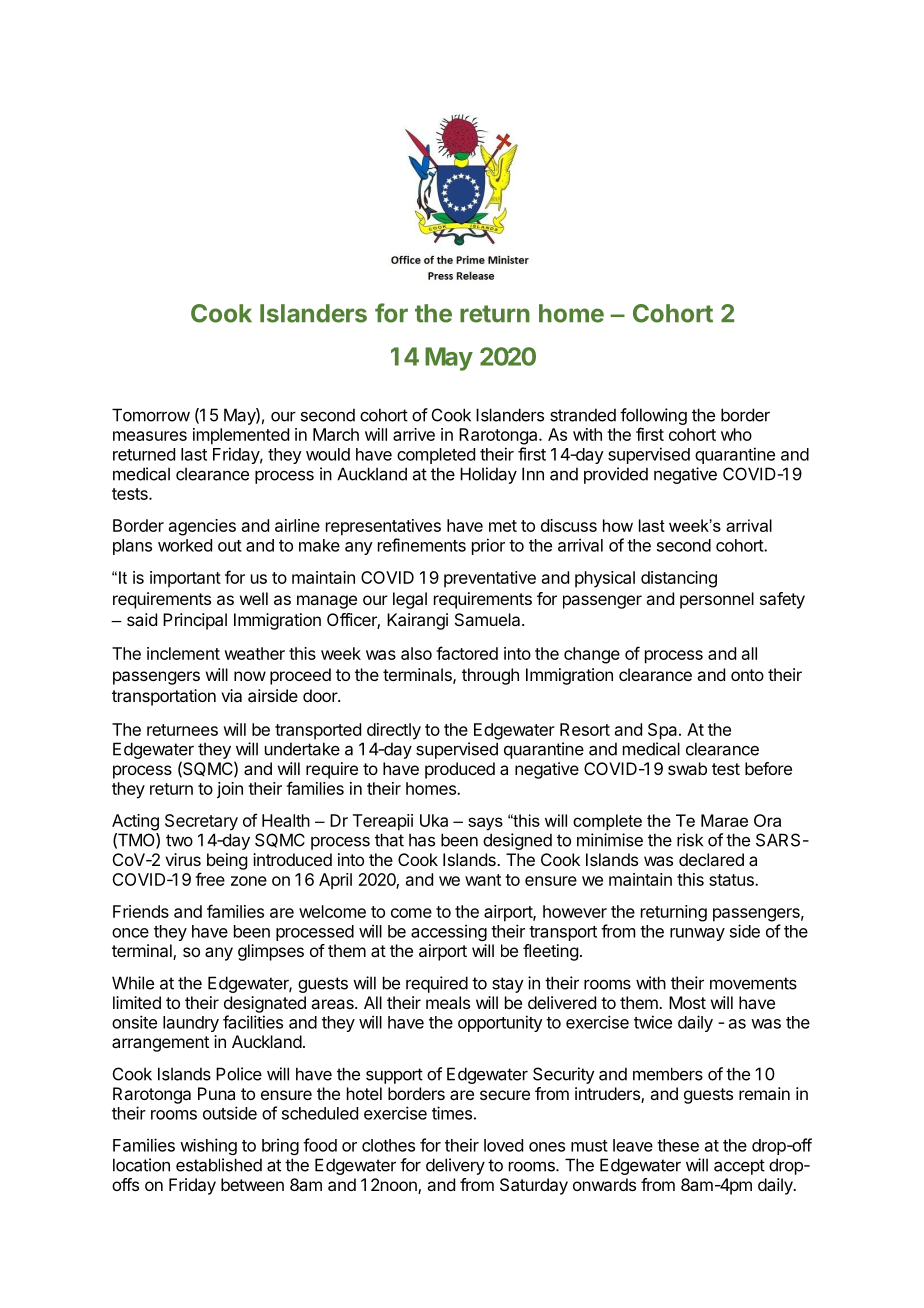 Image resolution: width=924 pixels, height=1308 pixels. I want to click on implemented, so click(241, 436).
